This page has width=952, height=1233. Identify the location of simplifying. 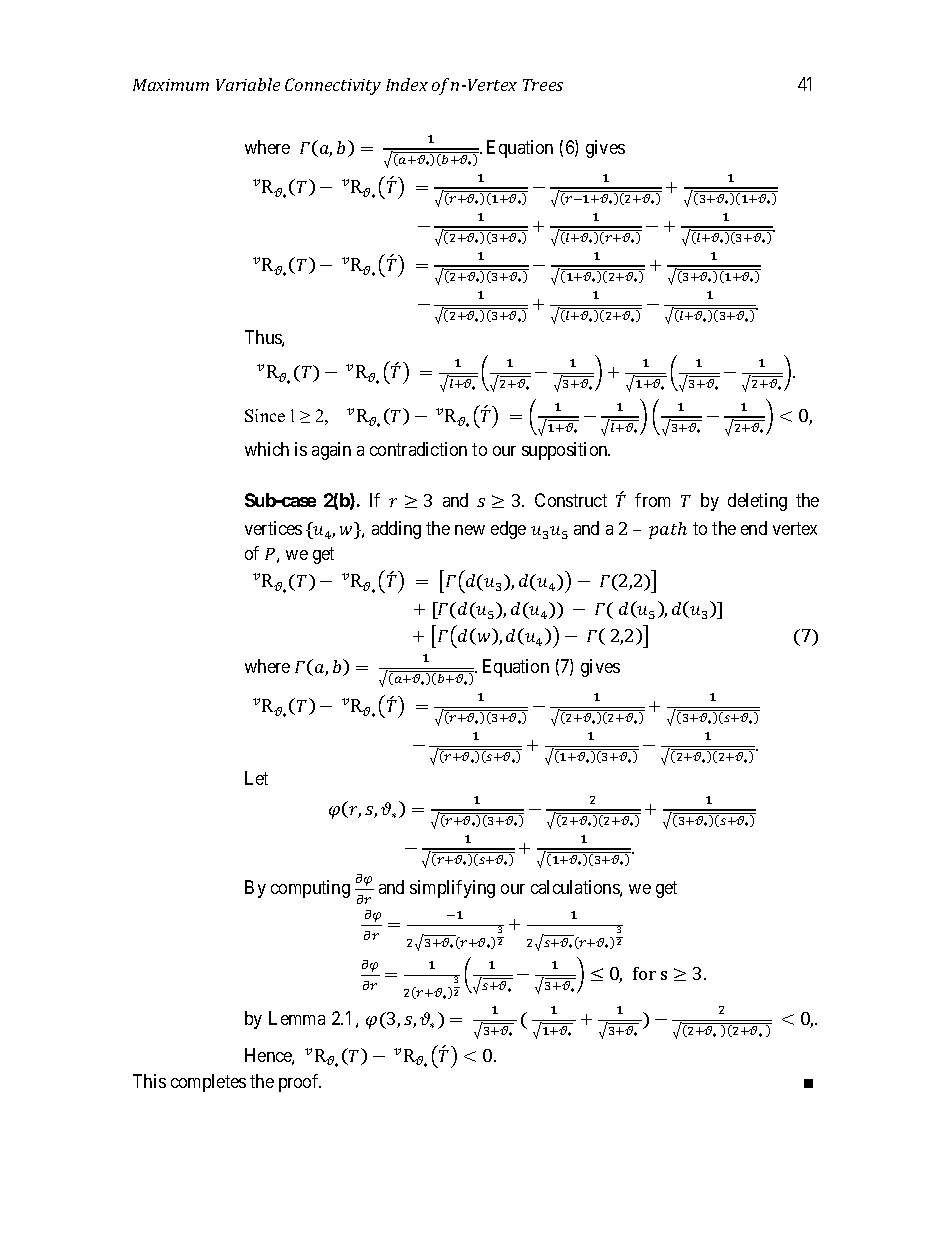
(452, 889).
